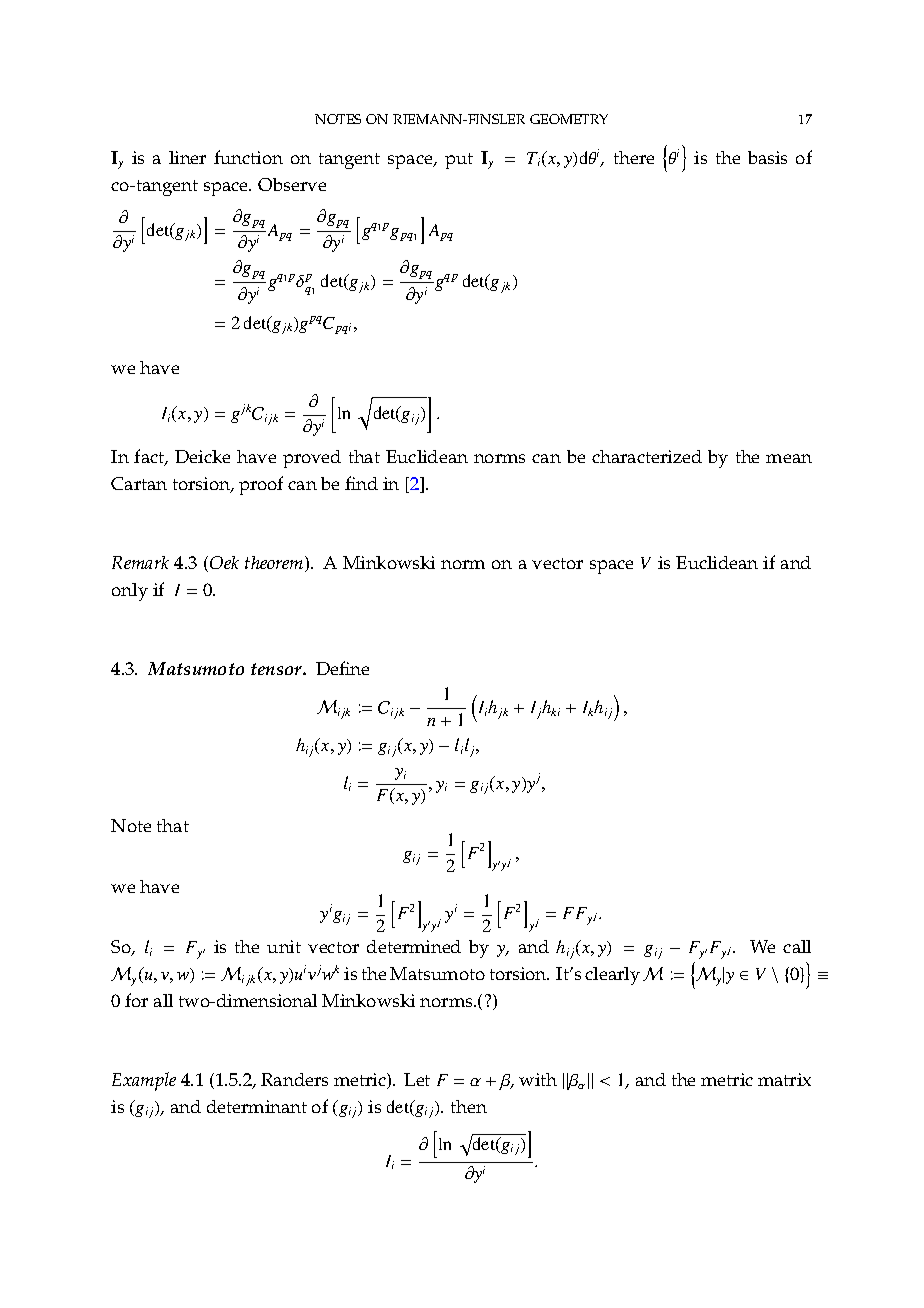  What do you see at coordinates (647, 456) in the screenshot?
I see `characterized` at bounding box center [647, 456].
